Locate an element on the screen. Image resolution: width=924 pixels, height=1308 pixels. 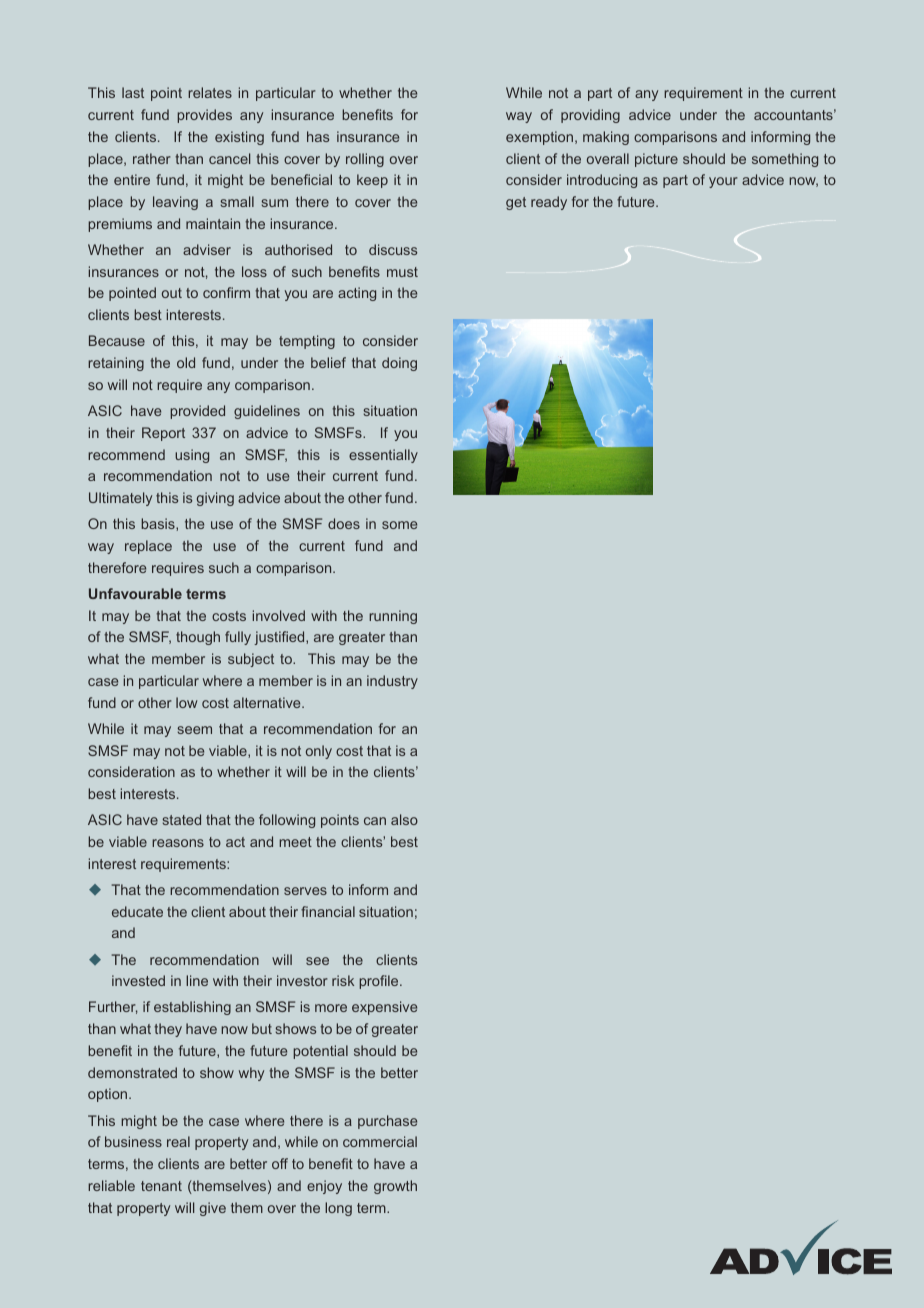
rolling is located at coordinates (365, 160).
